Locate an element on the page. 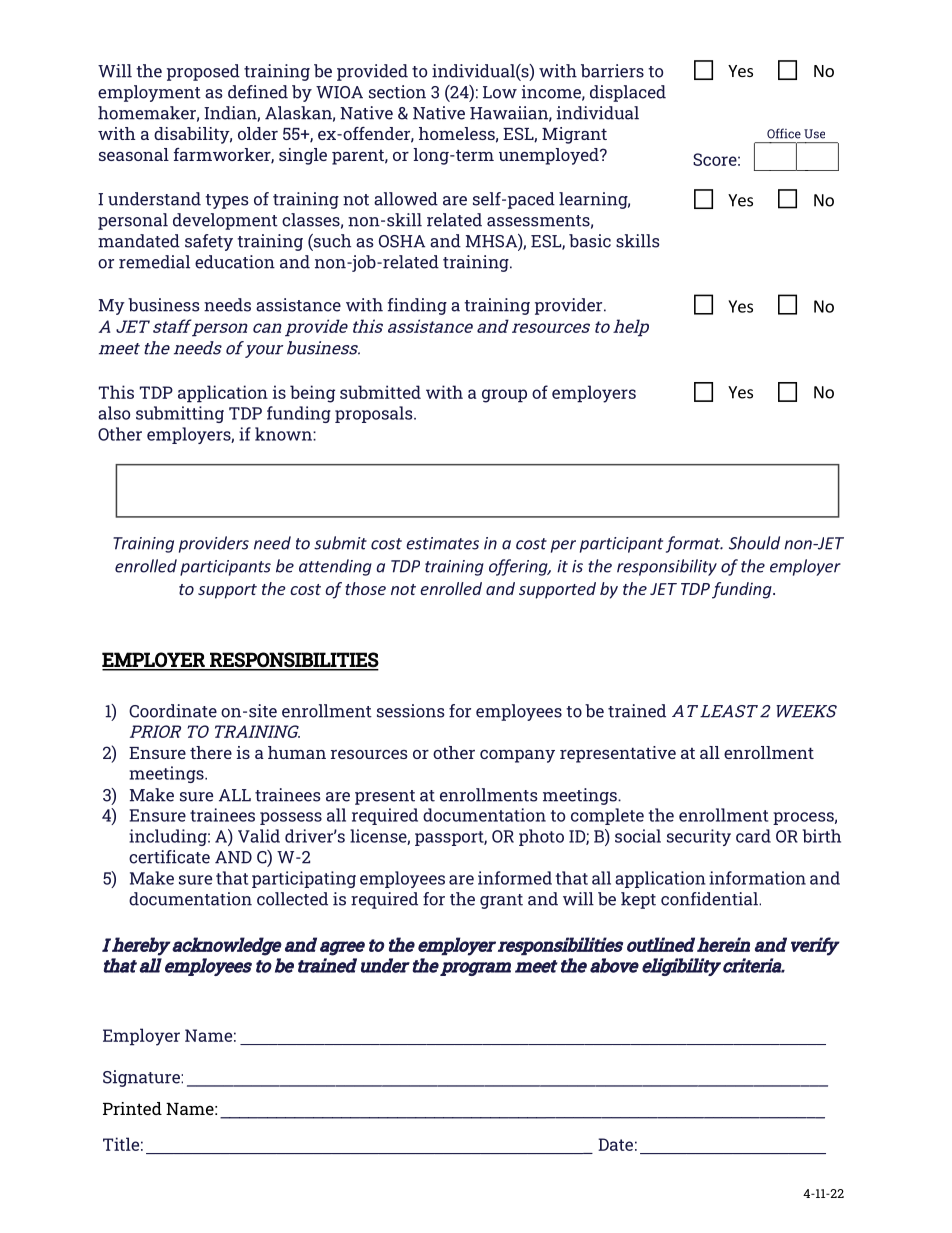  Office is located at coordinates (784, 133).
